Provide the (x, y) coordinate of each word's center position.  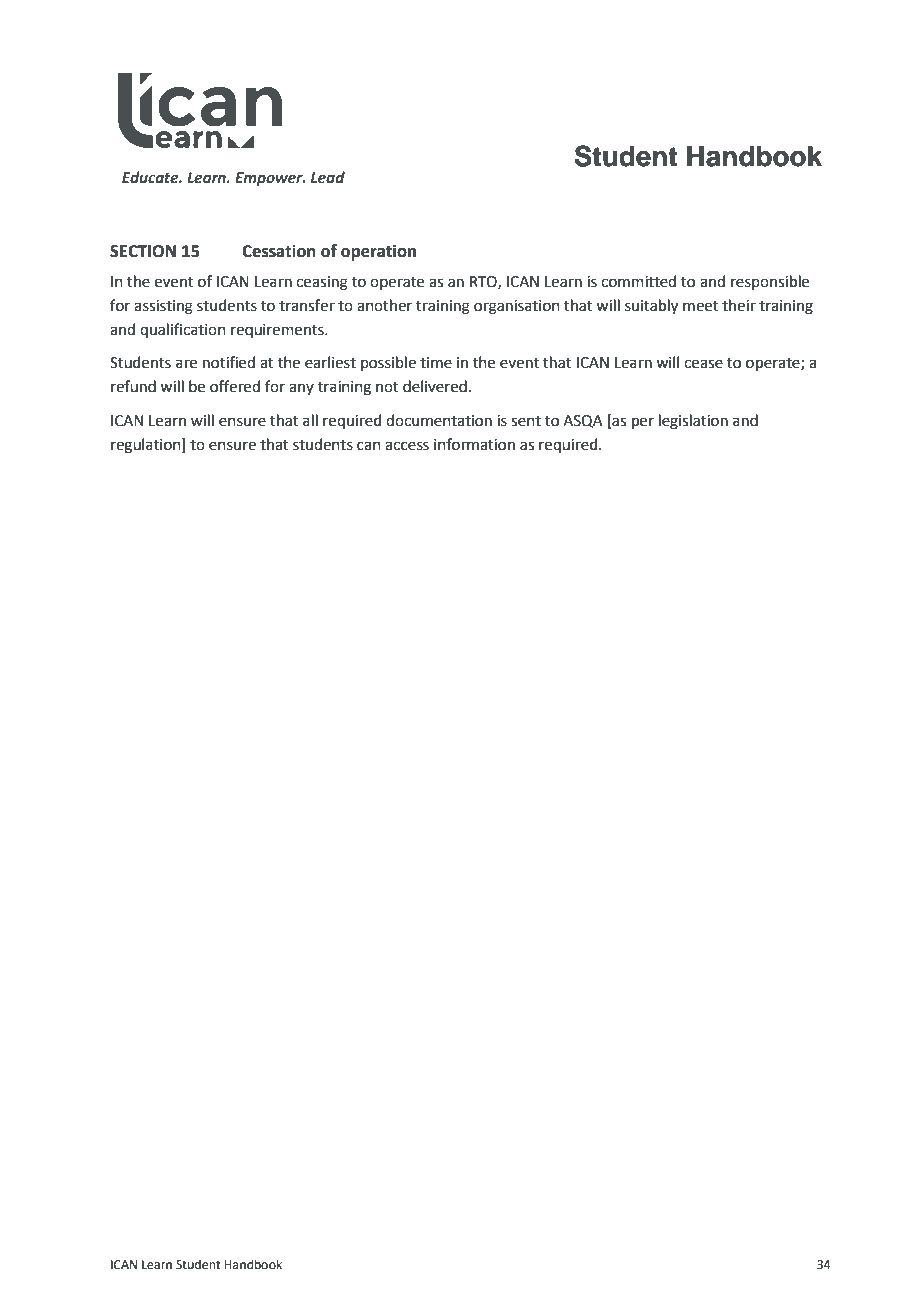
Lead (328, 177)
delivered (435, 386)
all (310, 420)
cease (703, 364)
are (186, 364)
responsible (770, 282)
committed (638, 281)
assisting (163, 307)
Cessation (279, 251)
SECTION (143, 251)
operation (378, 252)
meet (701, 306)
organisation (517, 307)
